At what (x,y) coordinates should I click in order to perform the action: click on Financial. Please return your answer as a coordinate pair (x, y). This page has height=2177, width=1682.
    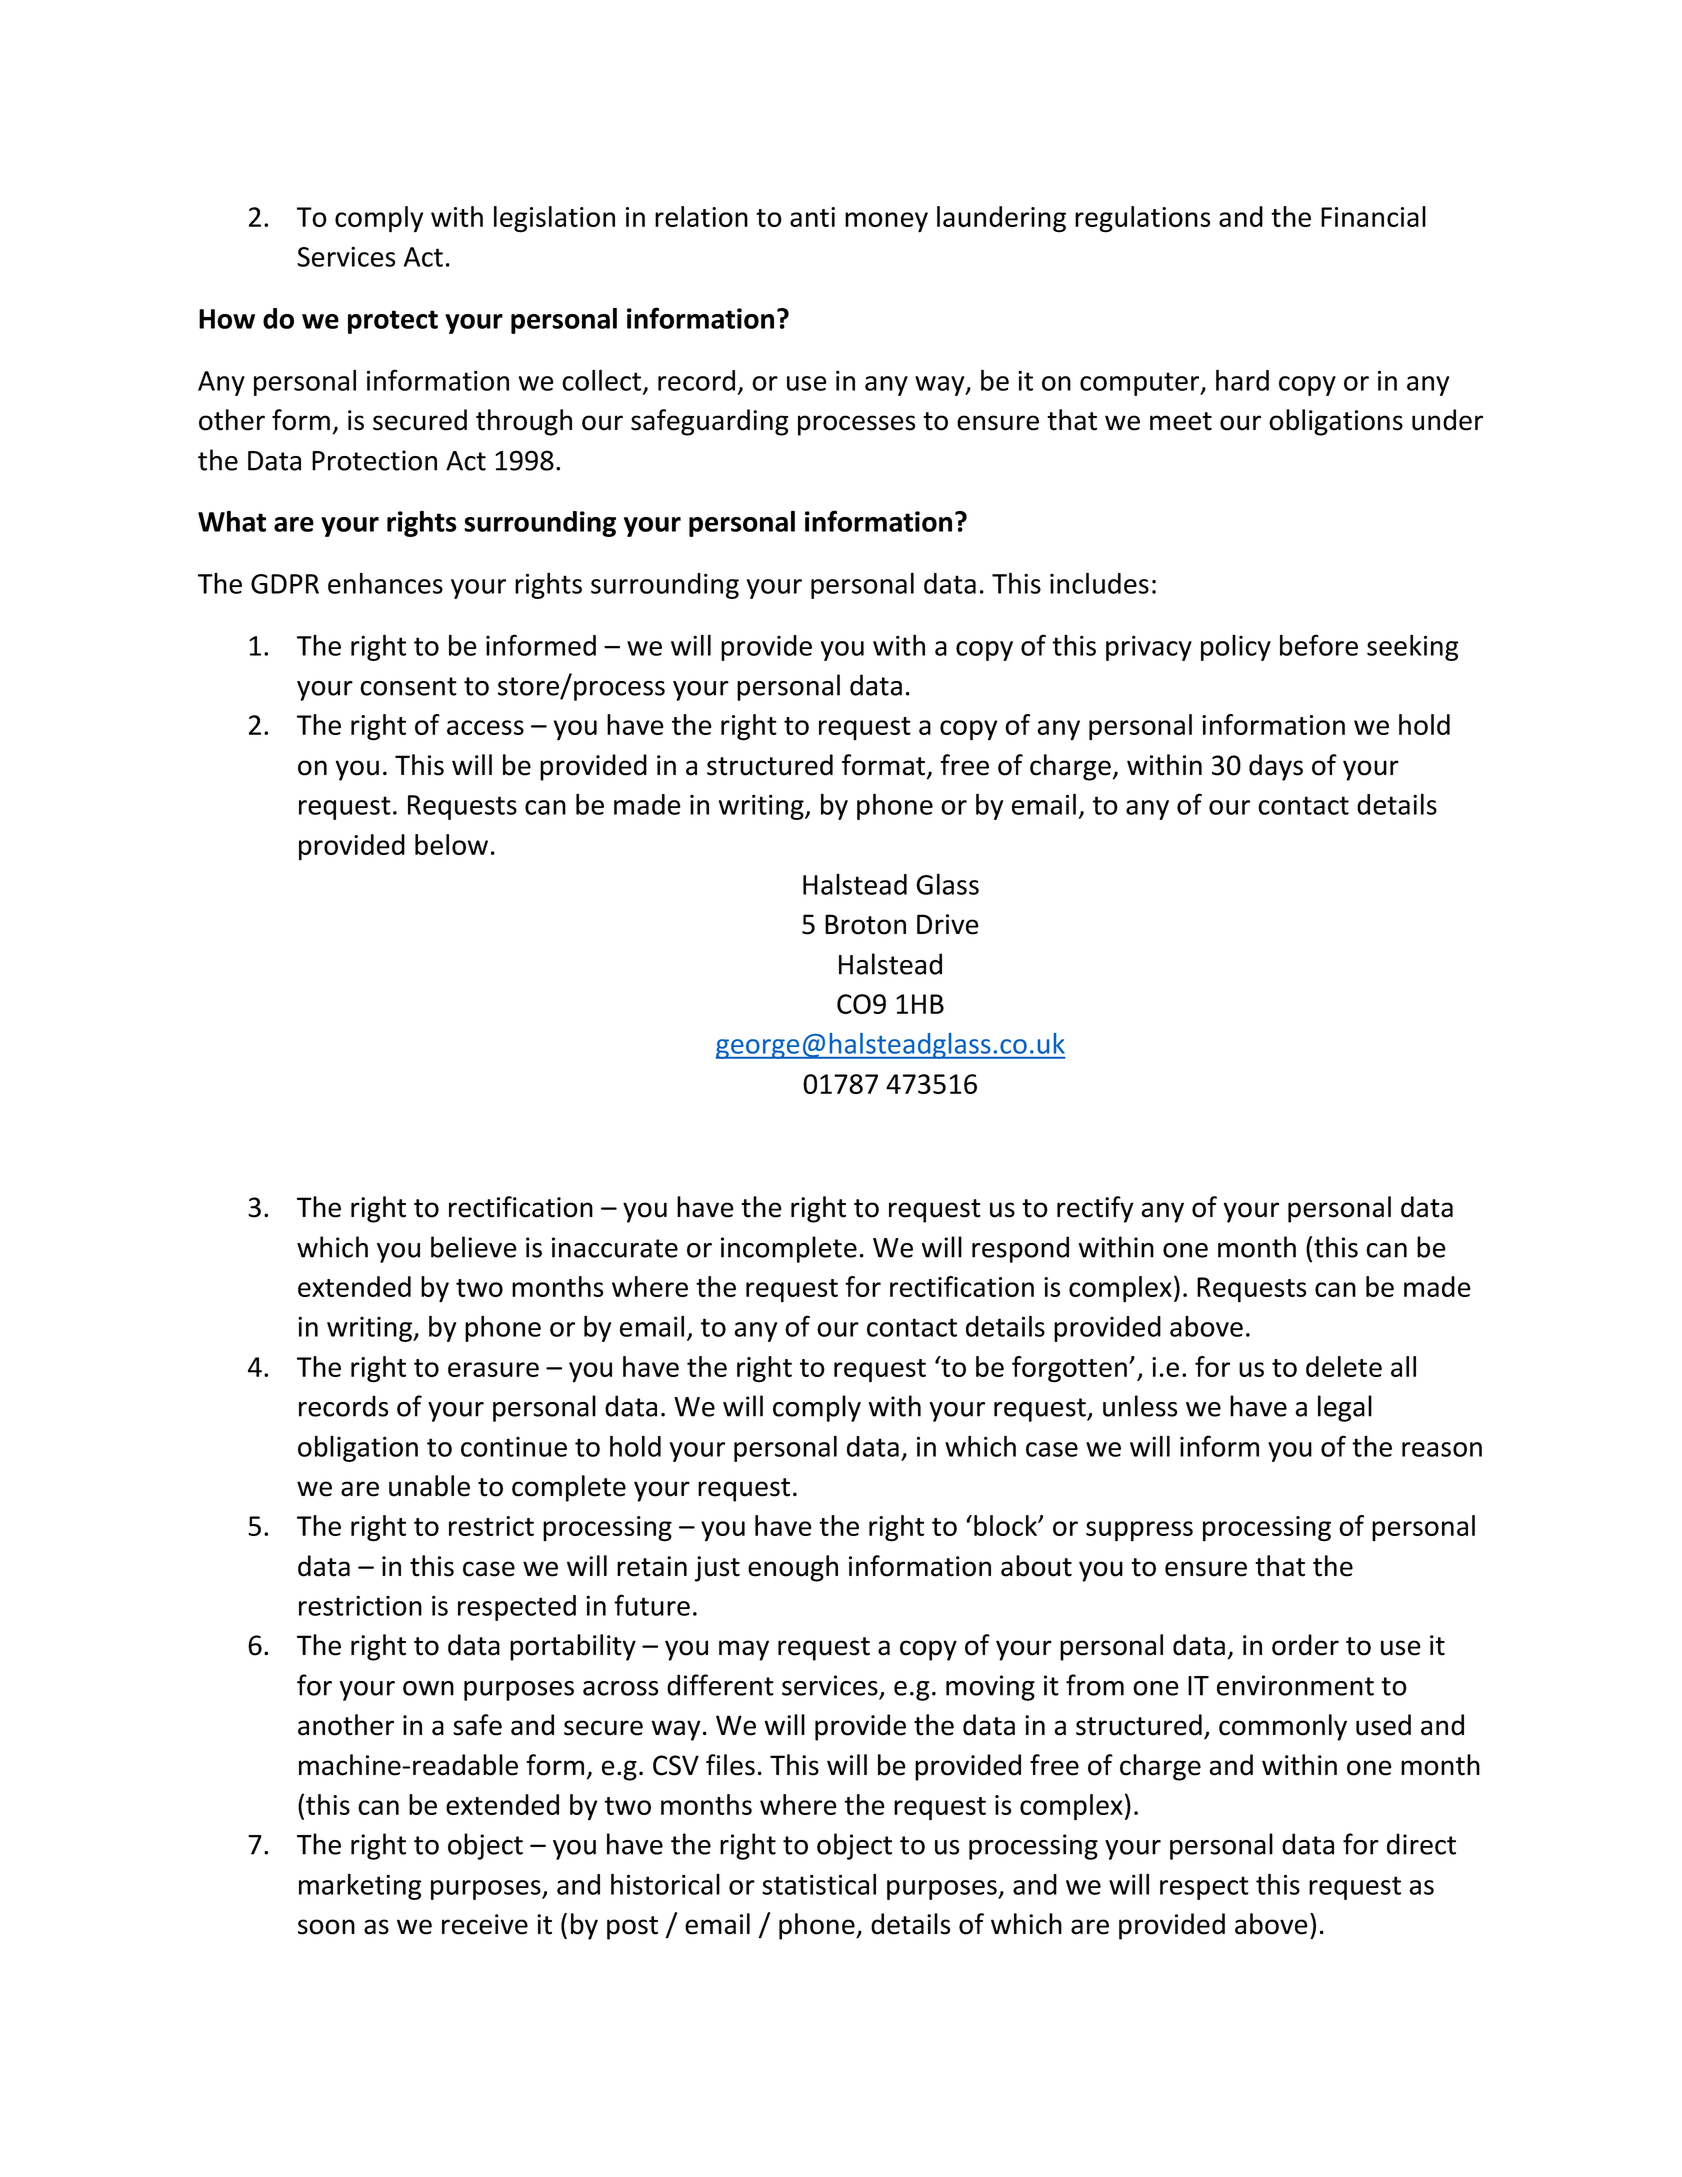
    Looking at the image, I should click on (1373, 216).
